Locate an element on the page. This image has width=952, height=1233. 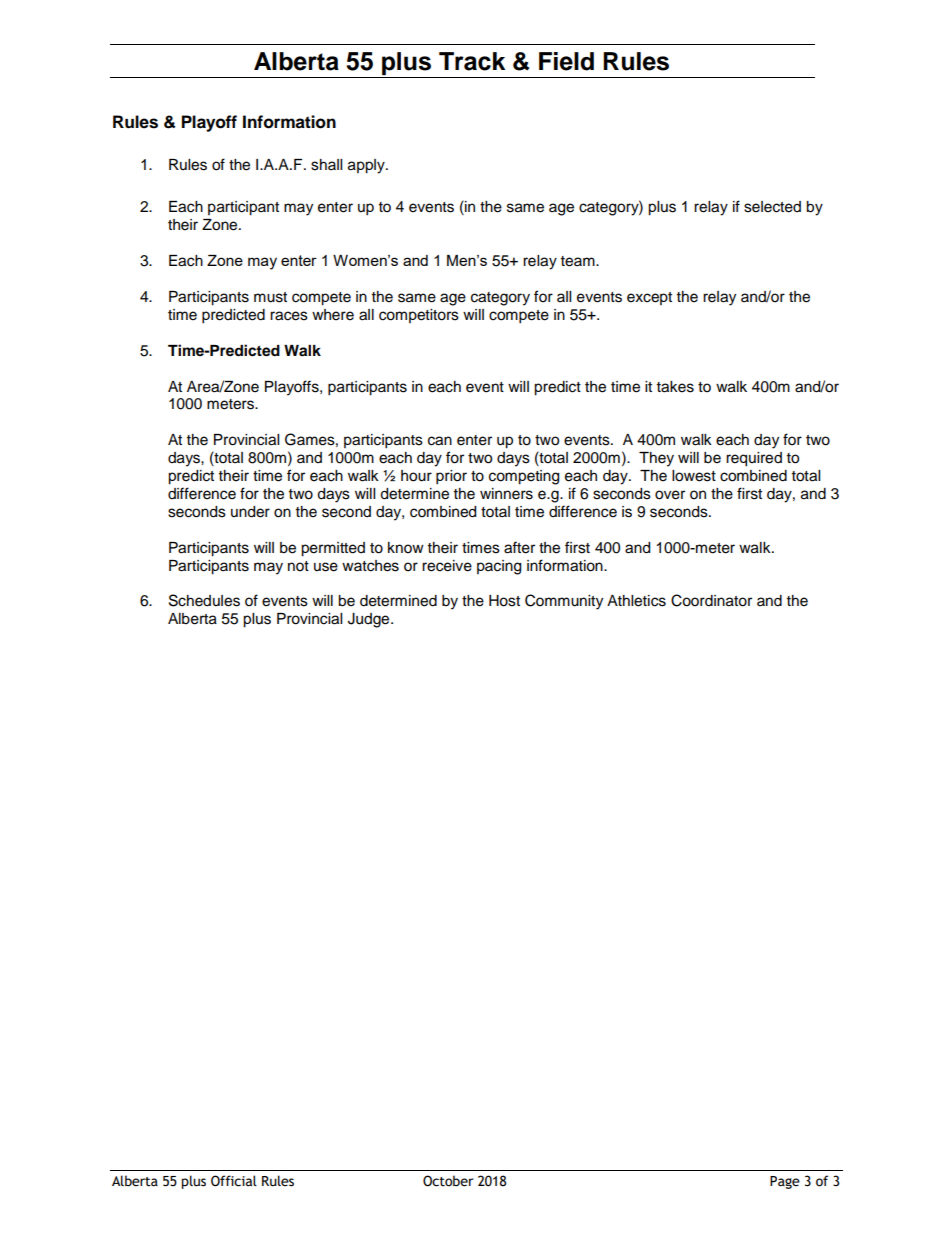
Track is located at coordinates (472, 61).
